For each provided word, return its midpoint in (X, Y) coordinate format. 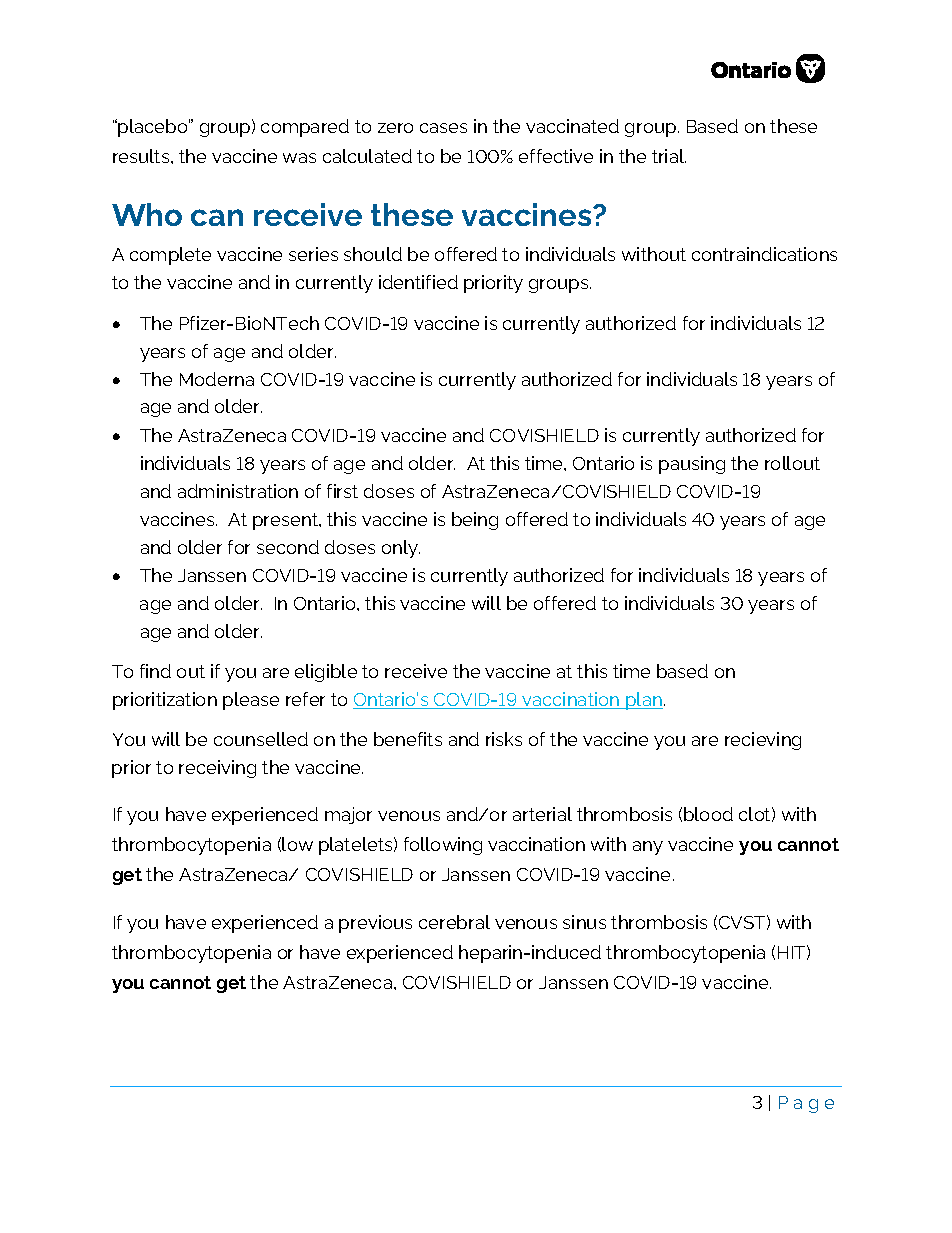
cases (443, 128)
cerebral (454, 922)
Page (806, 1104)
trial (669, 156)
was (299, 158)
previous (375, 924)
